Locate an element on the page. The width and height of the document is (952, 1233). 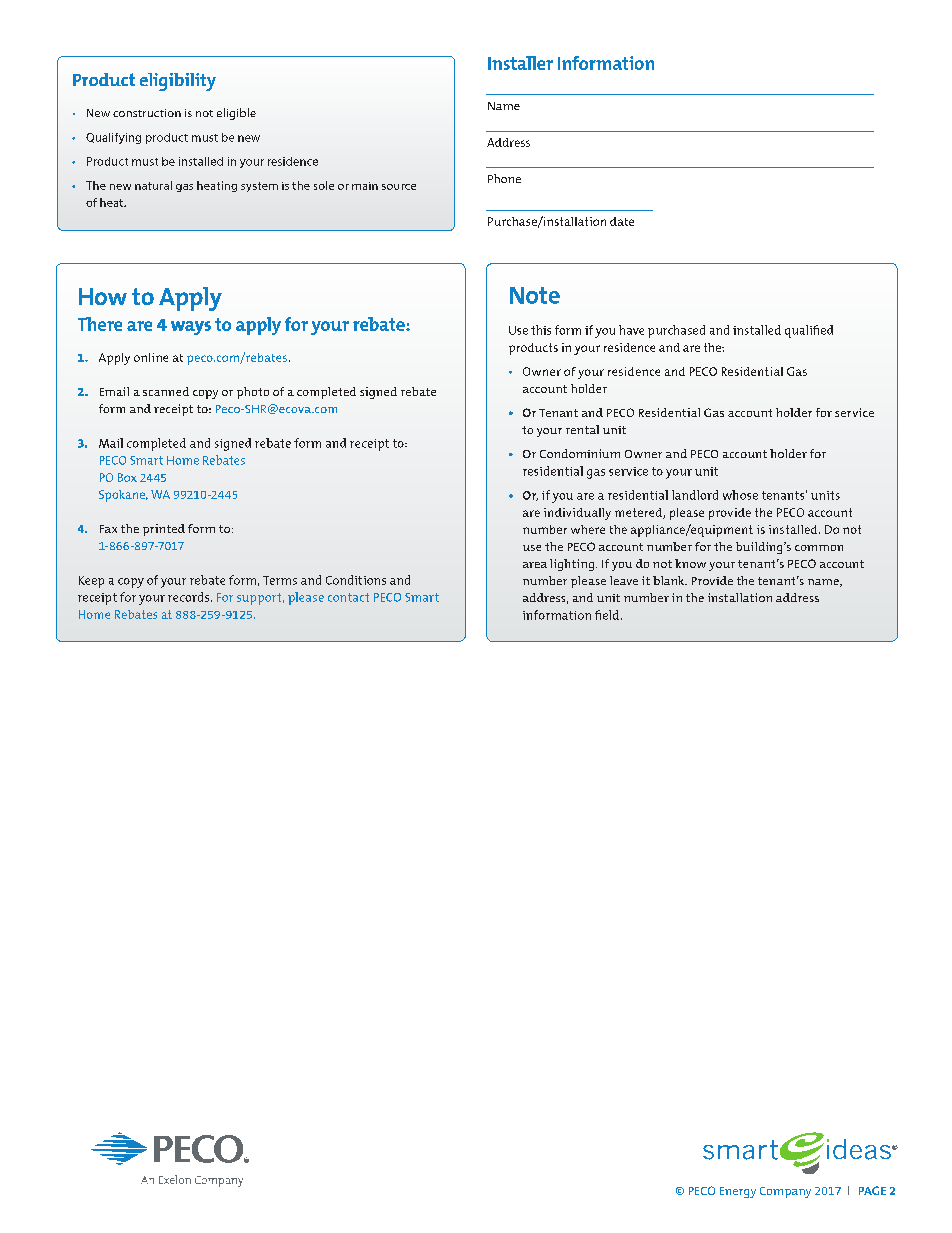
qualified is located at coordinates (809, 331).
